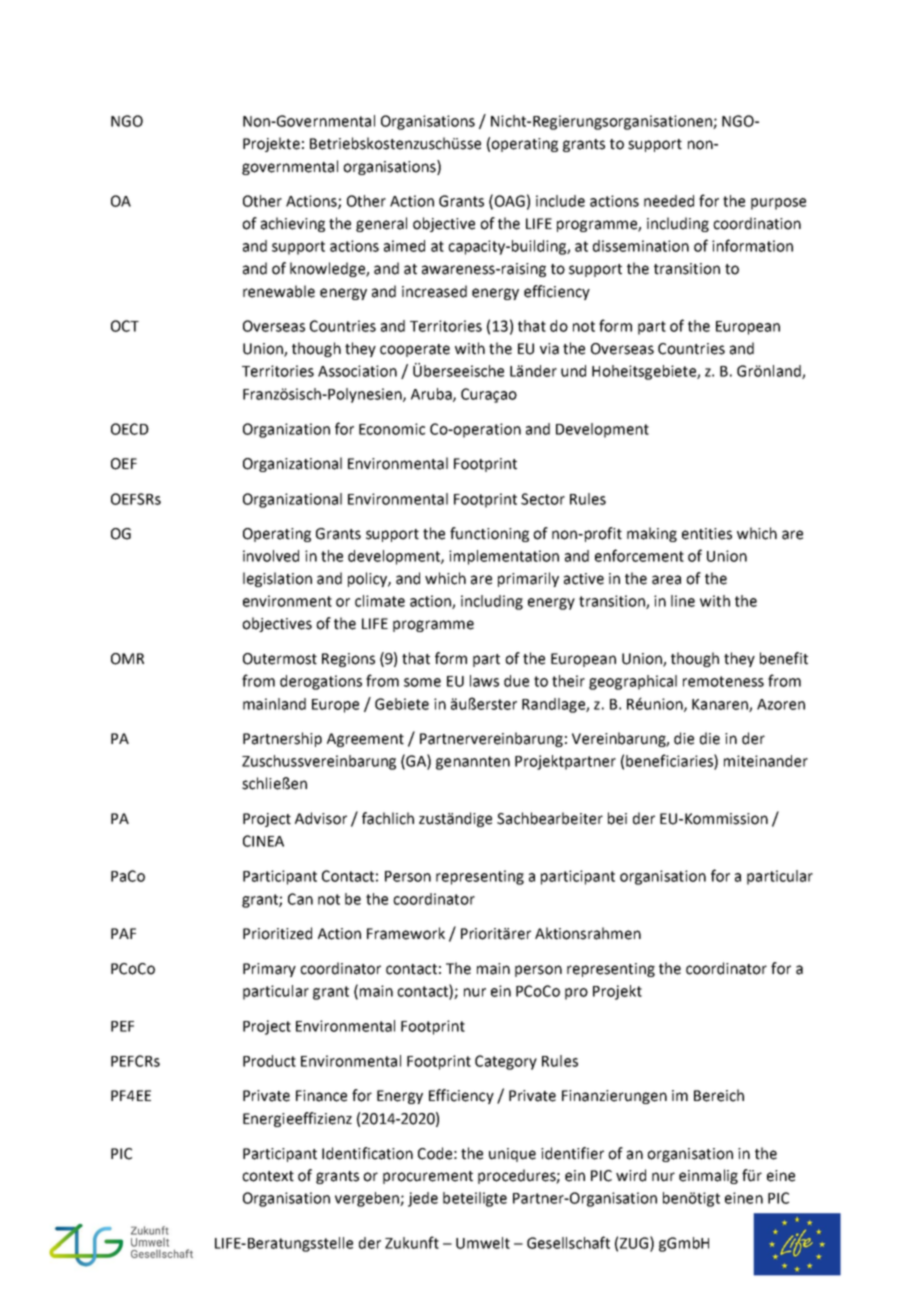  Describe the element at coordinates (130, 429) in the screenshot. I see `OECD` at that location.
